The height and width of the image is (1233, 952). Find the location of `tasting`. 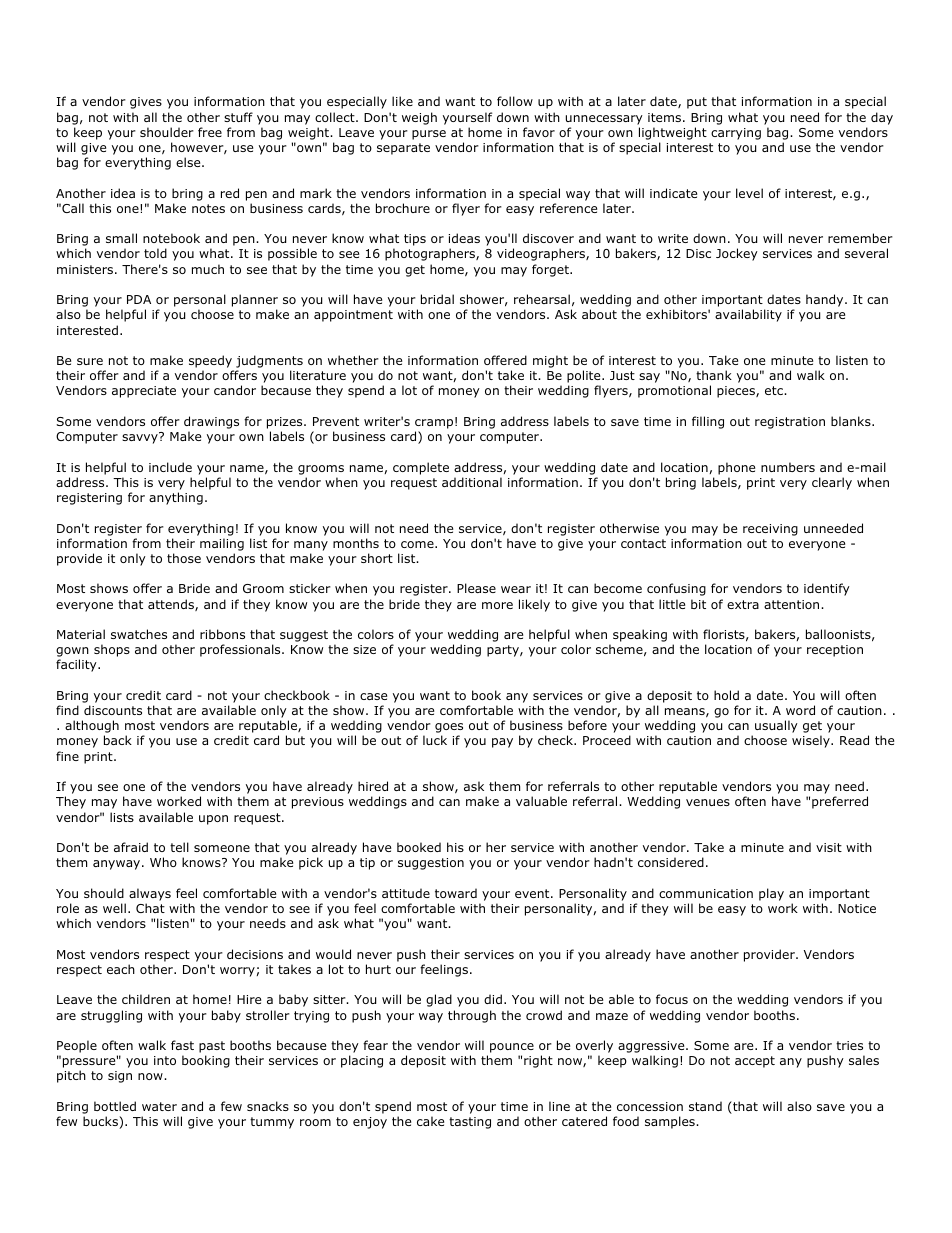

tasting is located at coordinates (470, 1123).
